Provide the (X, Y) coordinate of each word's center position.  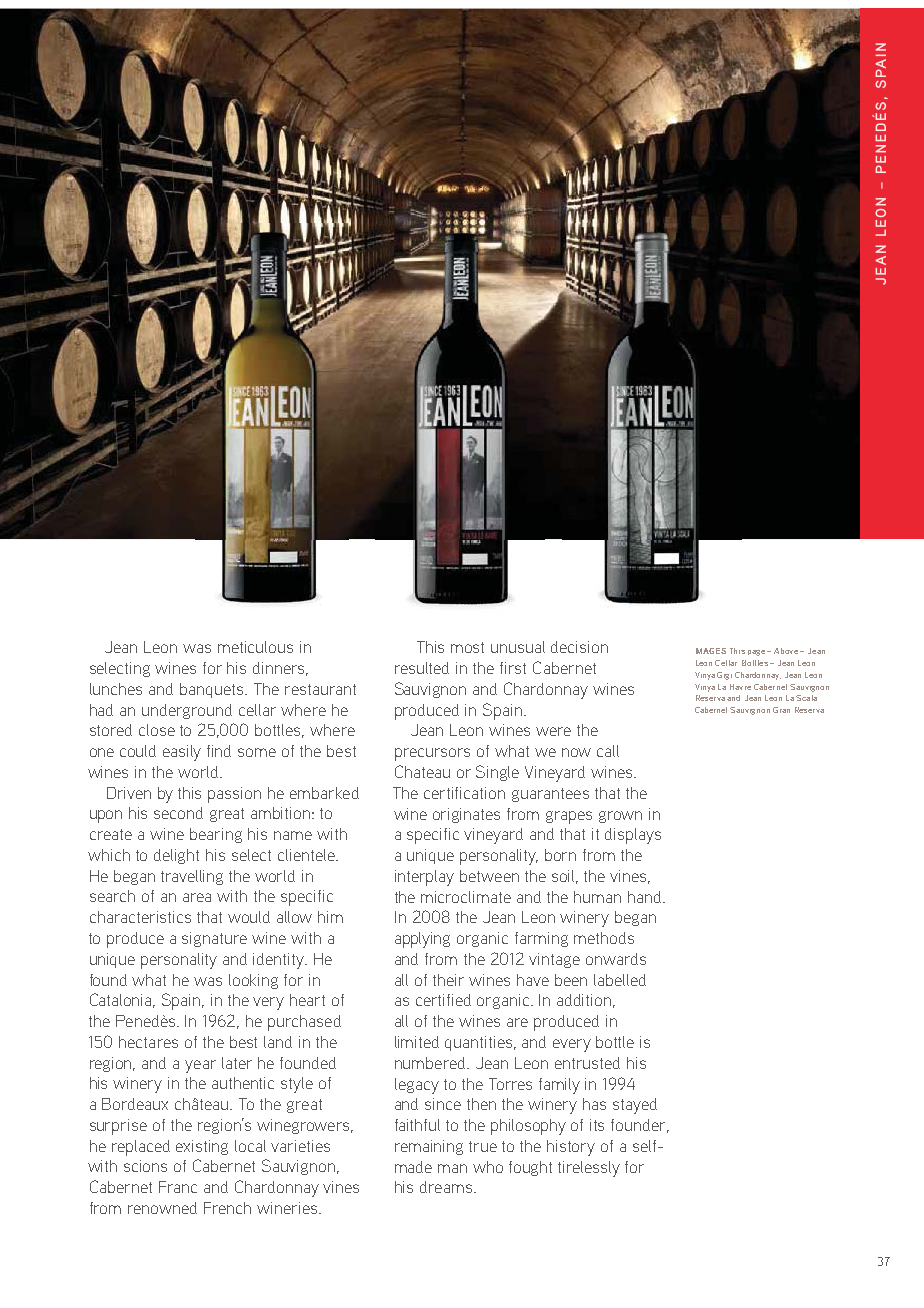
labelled (620, 980)
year (200, 1066)
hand (646, 897)
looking (253, 981)
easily (182, 753)
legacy (417, 1086)
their (448, 980)
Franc (178, 1187)
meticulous (255, 647)
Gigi (724, 676)
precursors (432, 754)
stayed (635, 1106)
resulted (422, 668)
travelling (192, 877)
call (608, 751)
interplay (424, 878)
